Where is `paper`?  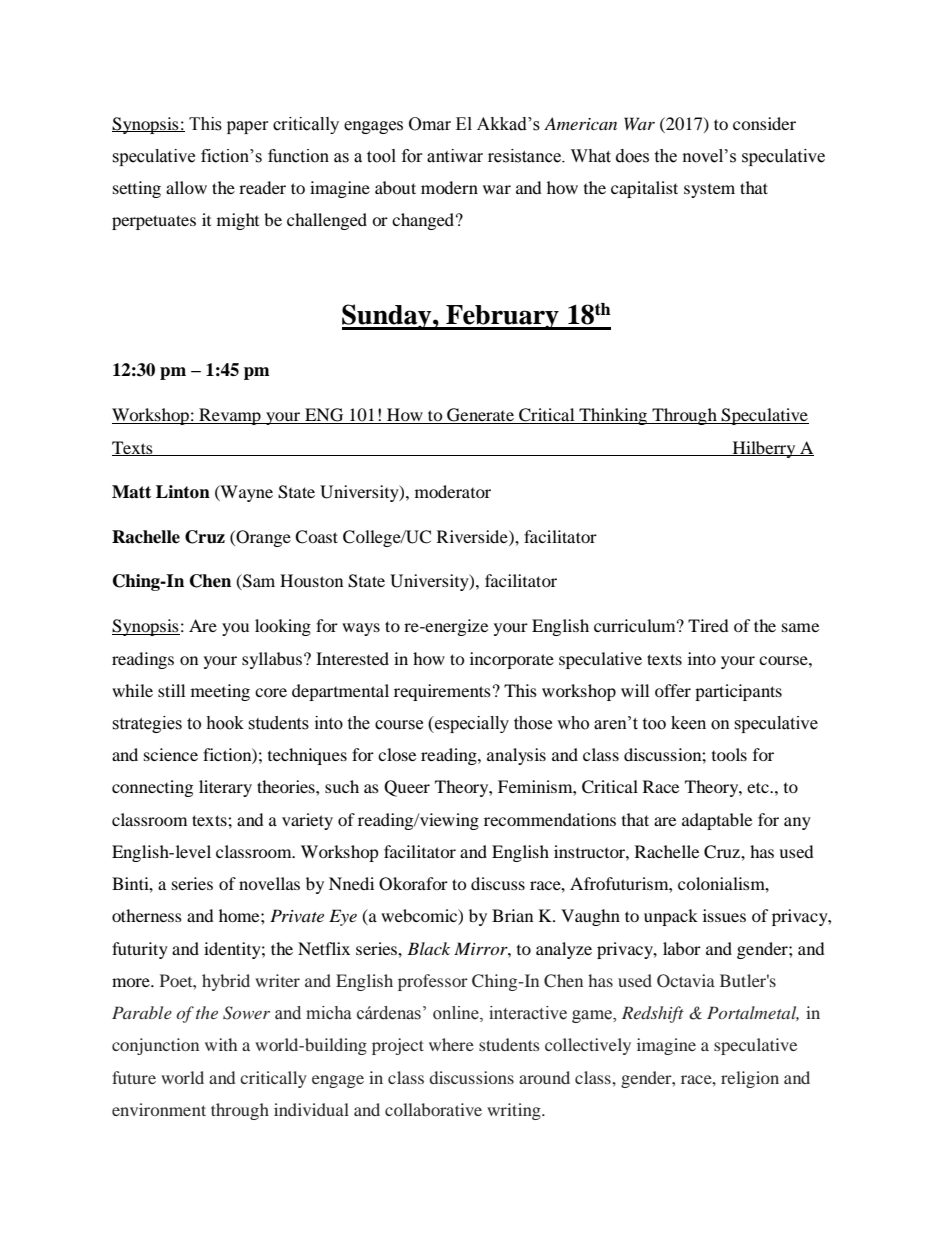
paper is located at coordinates (248, 127).
